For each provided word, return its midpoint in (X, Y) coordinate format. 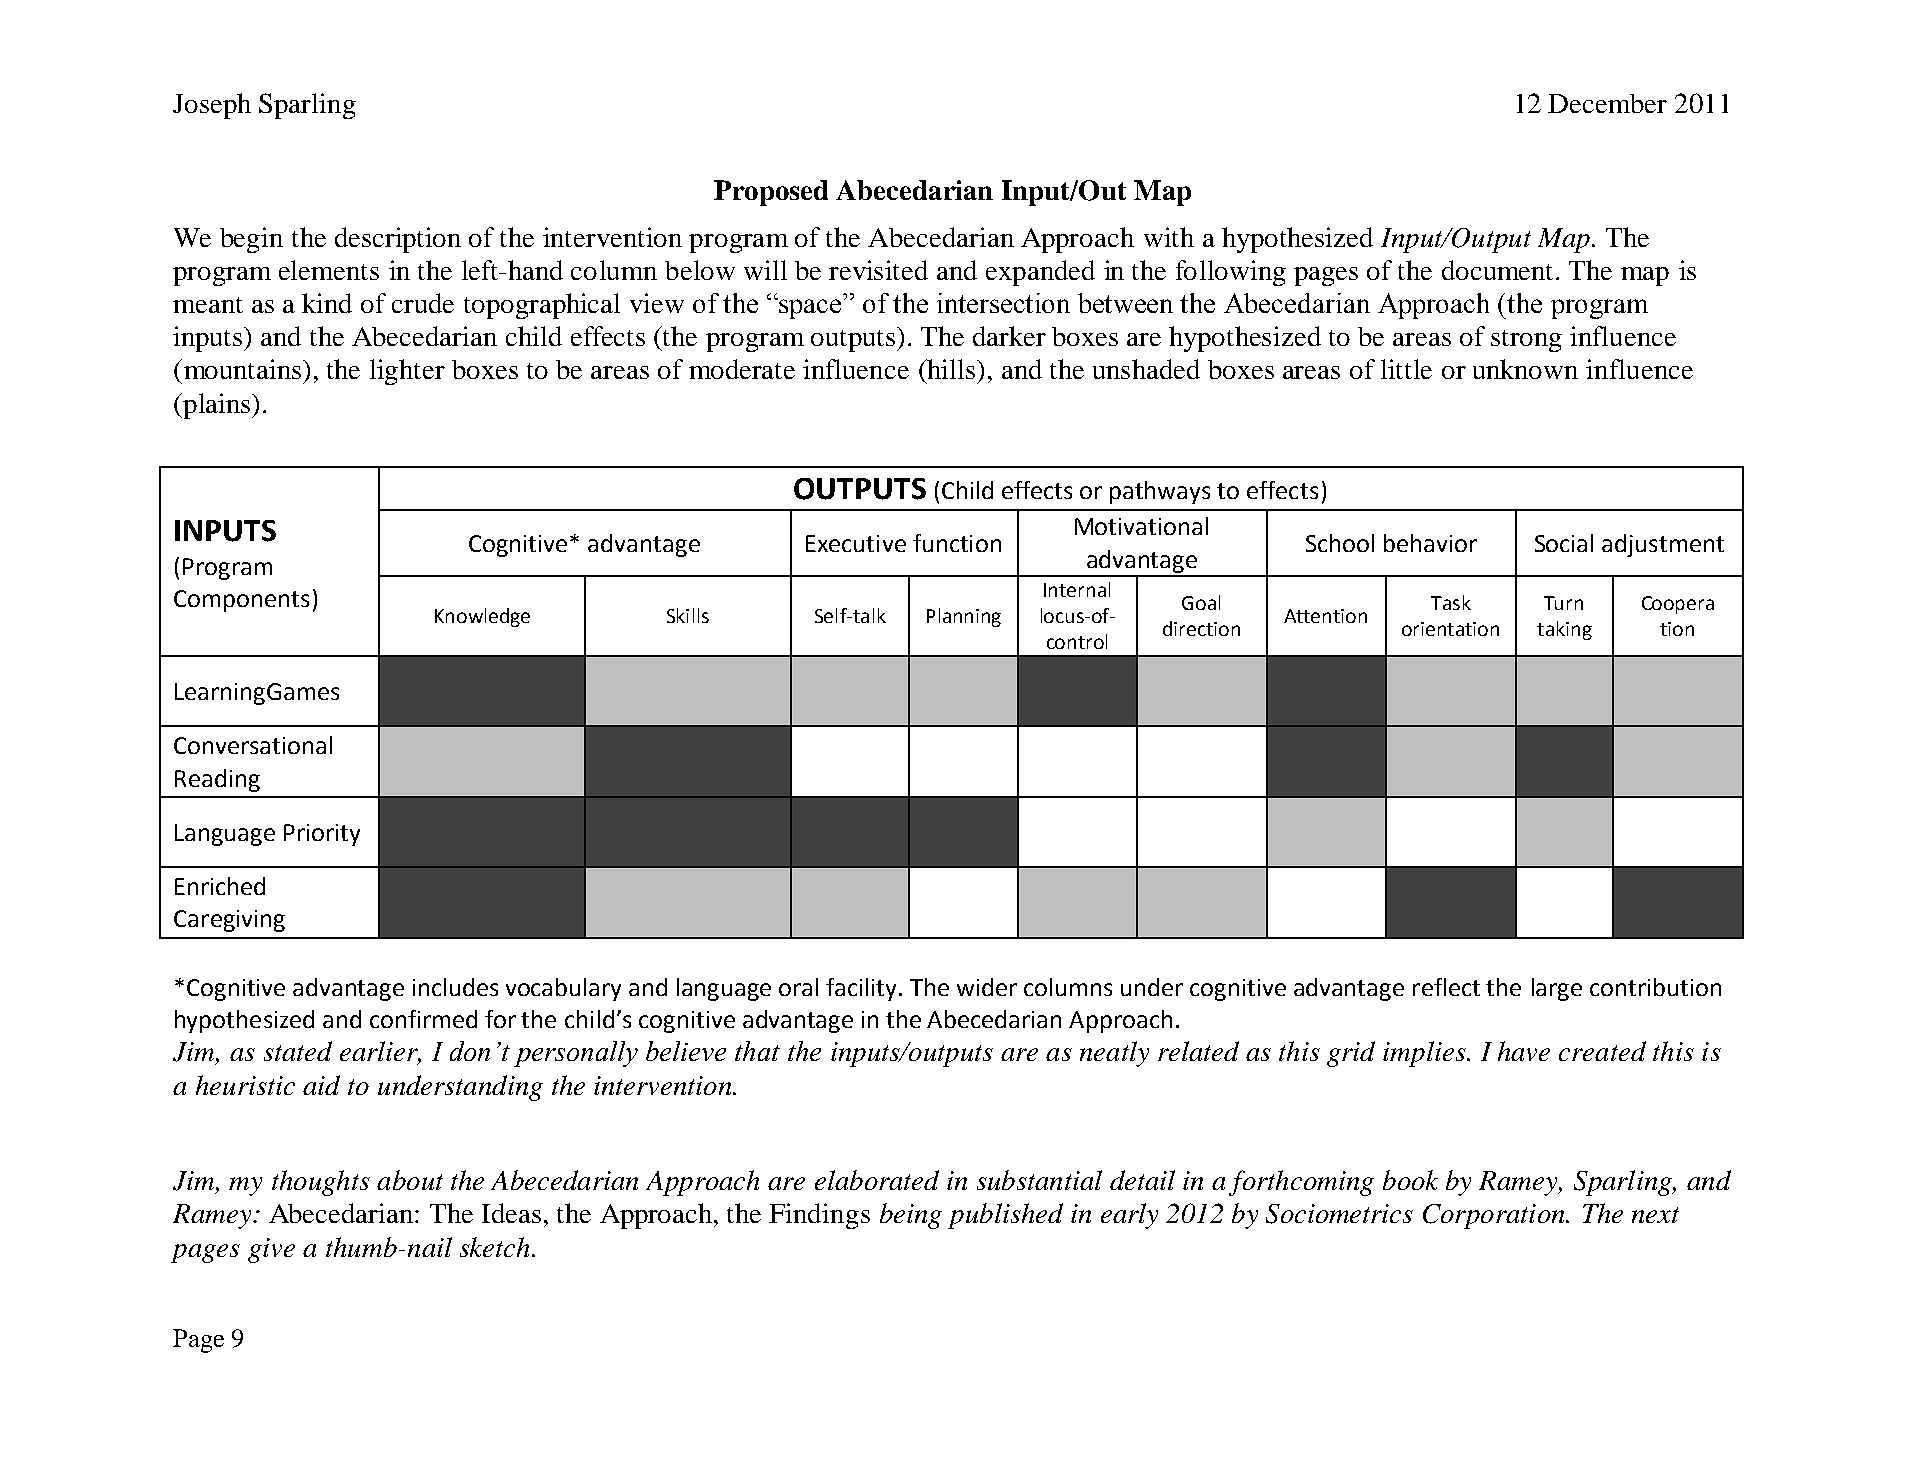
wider (987, 987)
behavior (1430, 543)
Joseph (212, 106)
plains (217, 406)
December (1607, 103)
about (410, 1180)
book (1410, 1180)
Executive (856, 543)
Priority (322, 835)
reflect (1446, 987)
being (911, 1216)
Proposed (771, 193)
